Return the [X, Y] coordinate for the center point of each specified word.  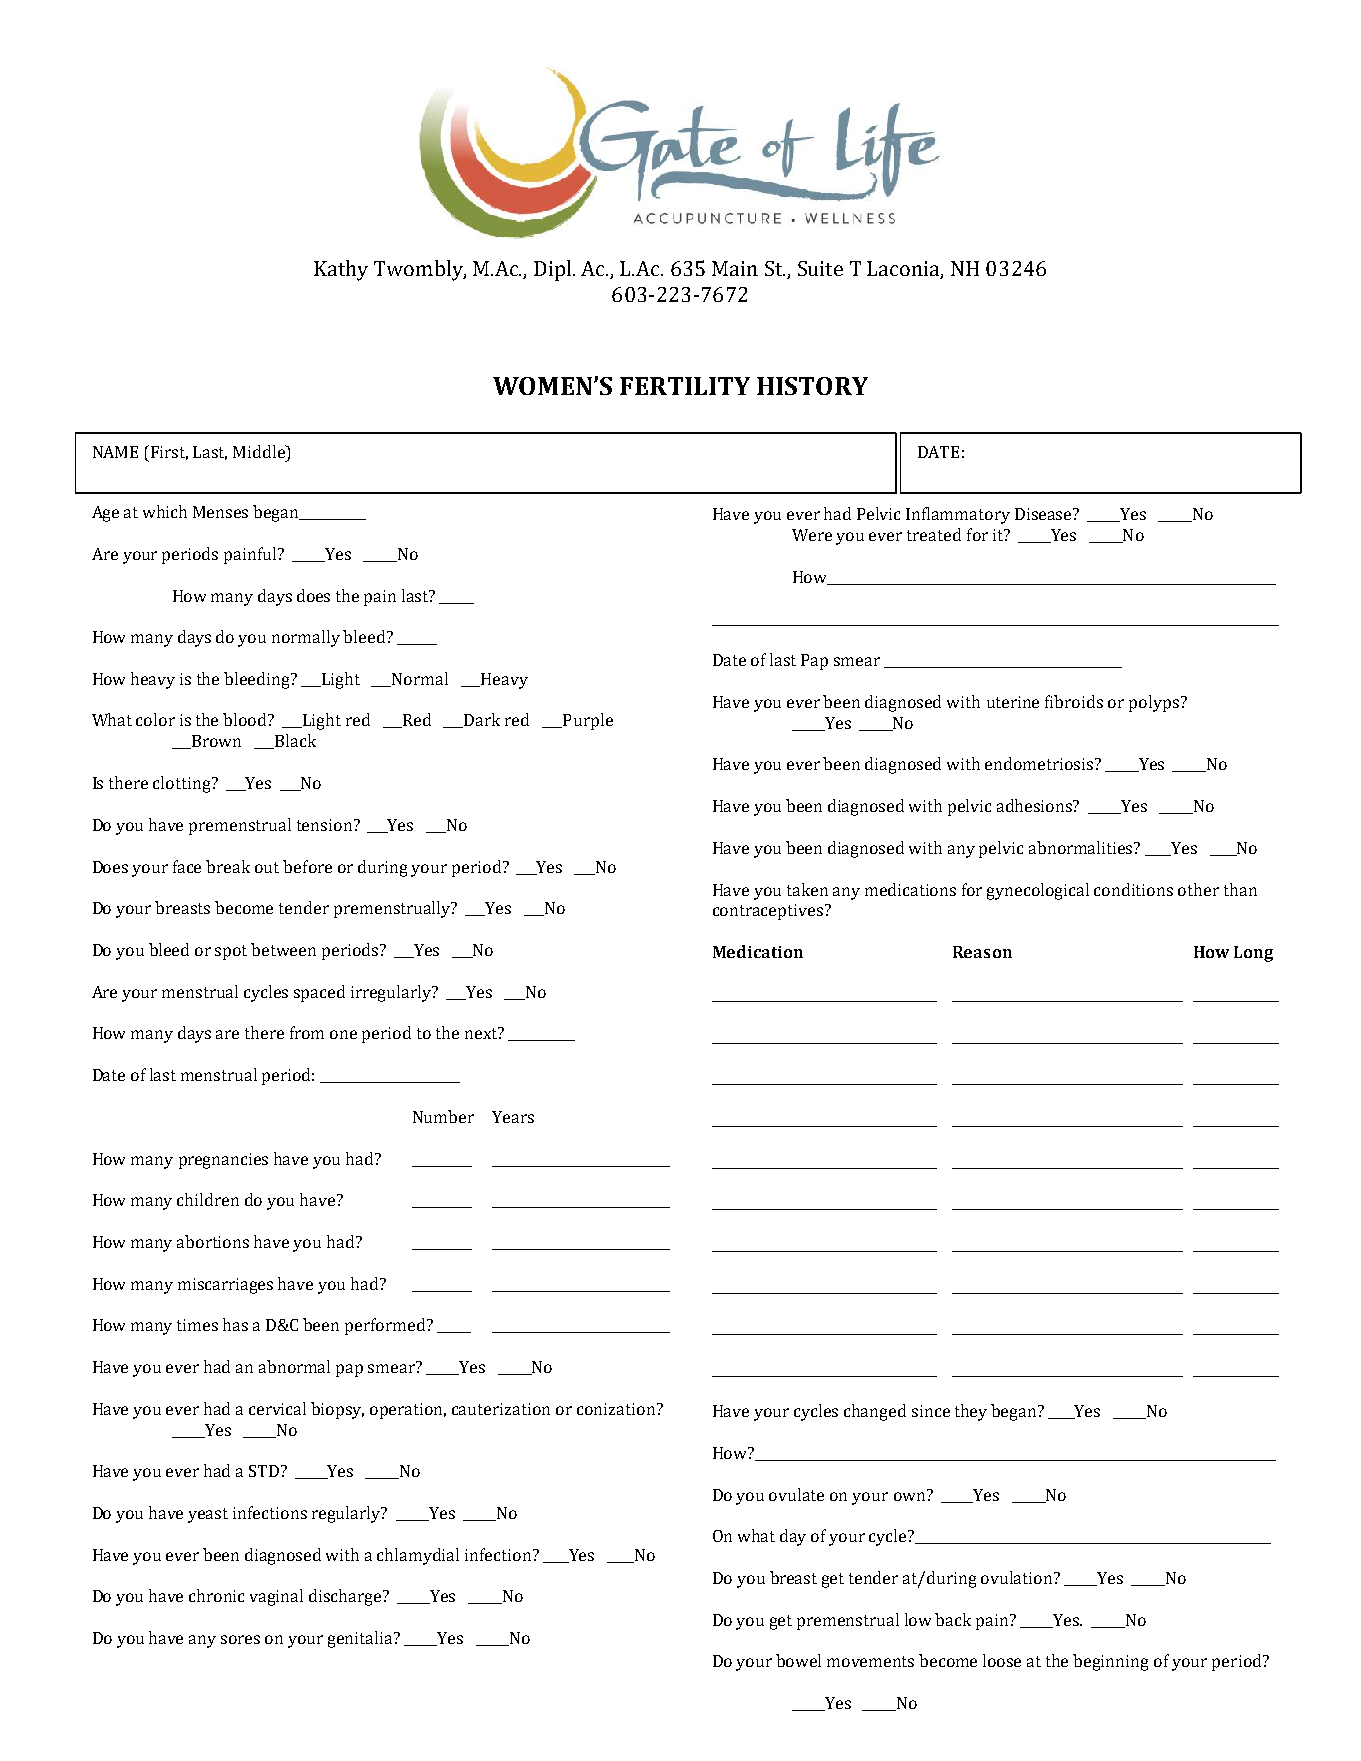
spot [231, 952]
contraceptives [769, 912]
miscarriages [225, 1286]
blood [246, 719]
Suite [820, 268]
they [971, 1412]
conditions [1133, 889]
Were [812, 535]
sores [240, 1639]
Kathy [341, 270]
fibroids [1074, 701]
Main [735, 268]
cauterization [501, 1409]
